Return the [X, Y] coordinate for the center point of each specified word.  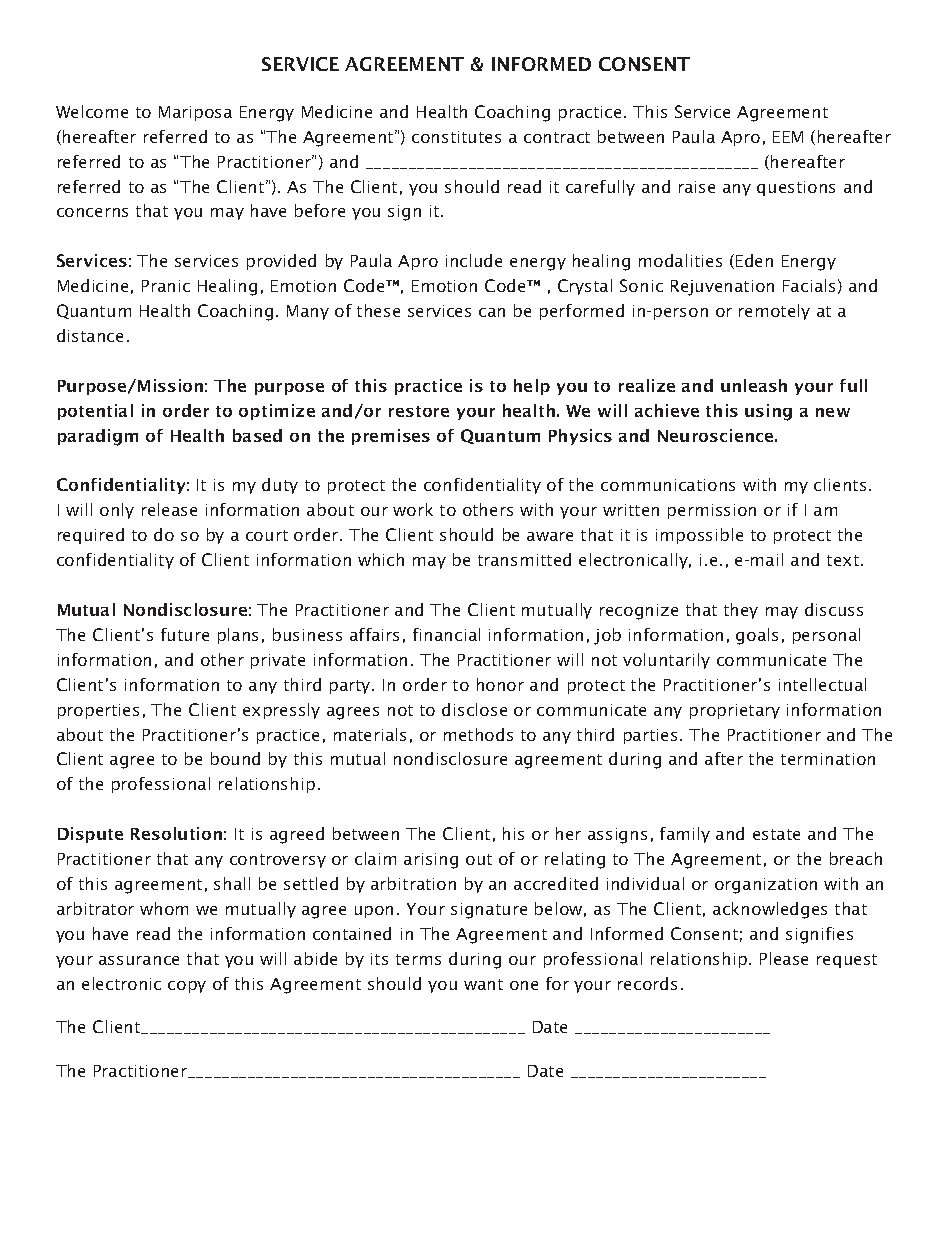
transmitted [524, 559]
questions [796, 188]
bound [235, 758]
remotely [774, 312]
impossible [699, 536]
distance [90, 335]
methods [478, 734]
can [492, 312]
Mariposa [195, 113]
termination [828, 759]
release [169, 509]
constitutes [456, 137]
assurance [139, 960]
